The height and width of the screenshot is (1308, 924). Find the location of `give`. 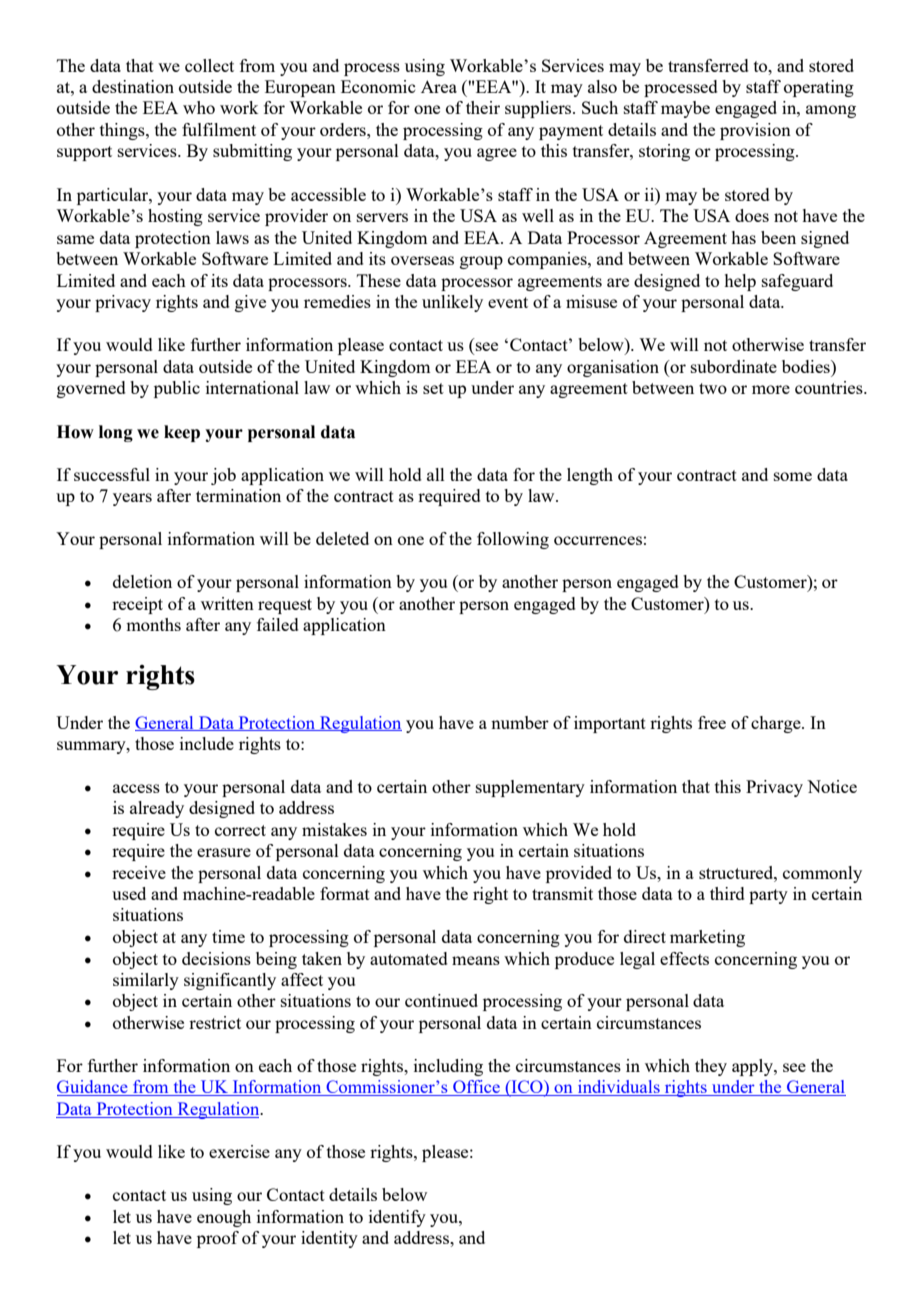

give is located at coordinates (250, 303).
